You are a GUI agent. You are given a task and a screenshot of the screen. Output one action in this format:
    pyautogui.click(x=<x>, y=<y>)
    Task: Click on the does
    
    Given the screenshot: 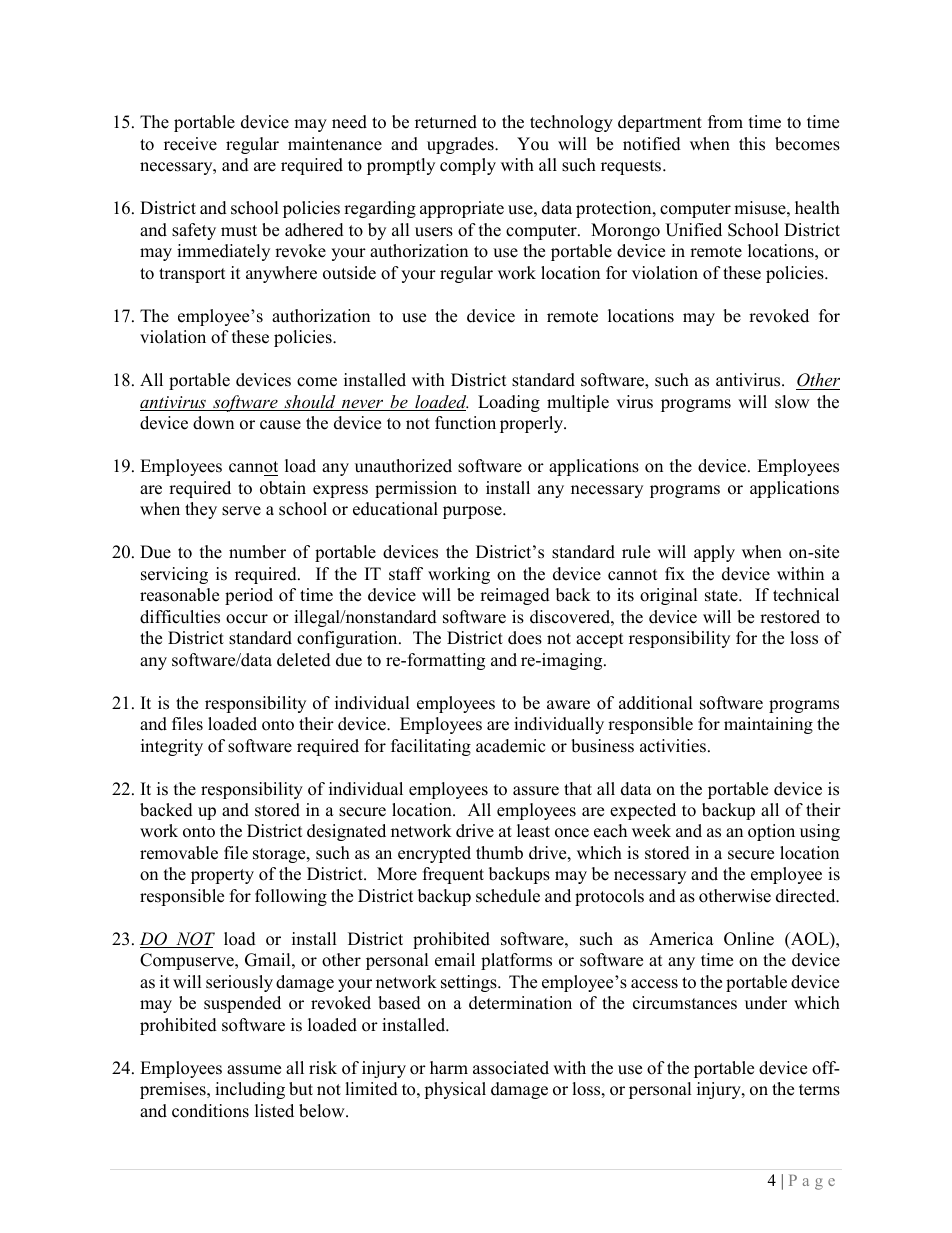 What is the action you would take?
    pyautogui.click(x=525, y=638)
